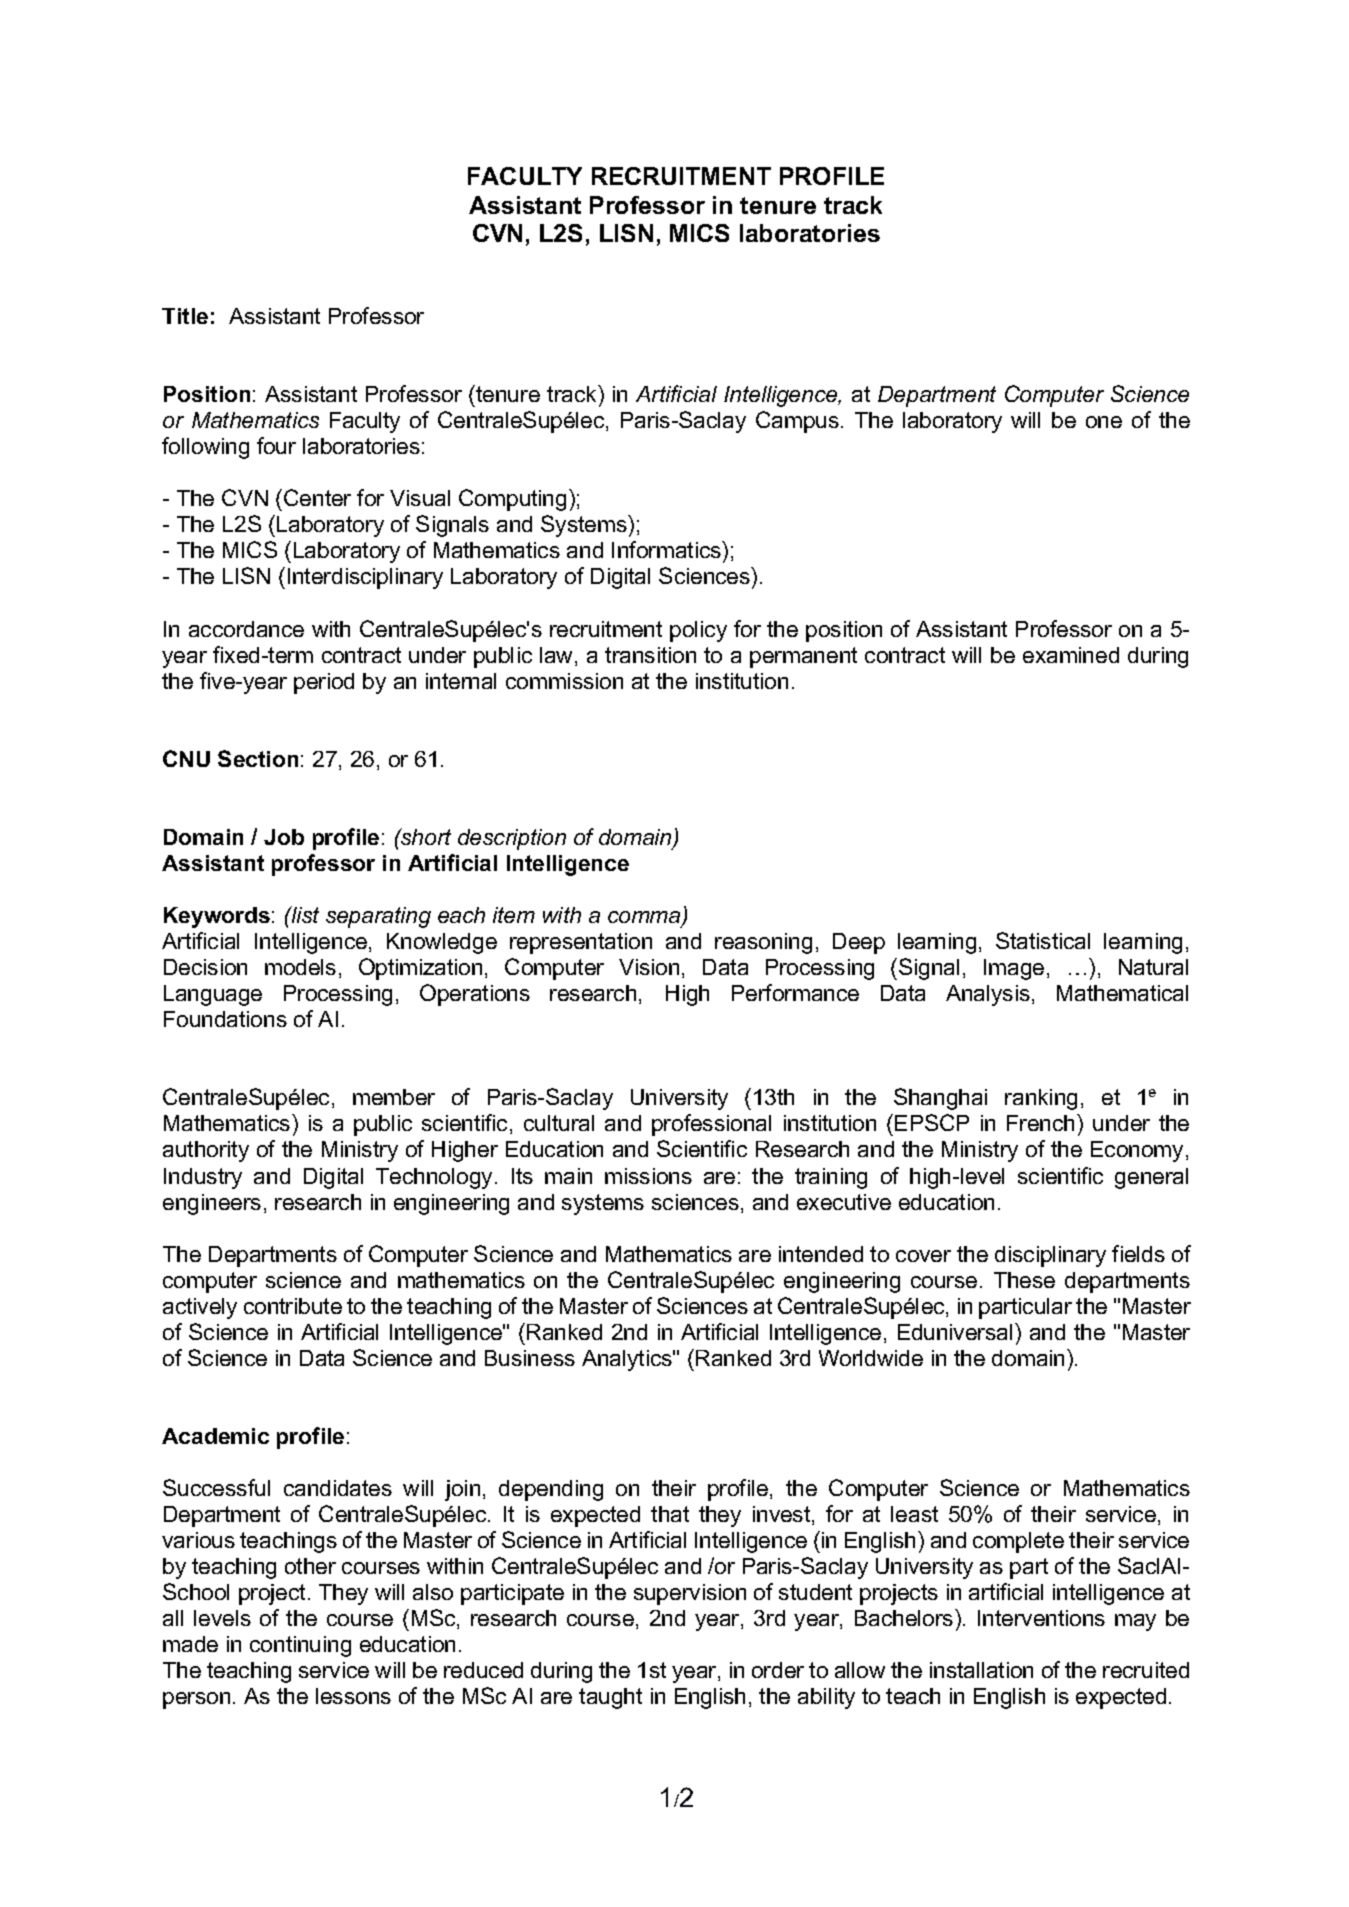 The height and width of the screenshot is (1907, 1349). What do you see at coordinates (1104, 422) in the screenshot?
I see `one` at bounding box center [1104, 422].
